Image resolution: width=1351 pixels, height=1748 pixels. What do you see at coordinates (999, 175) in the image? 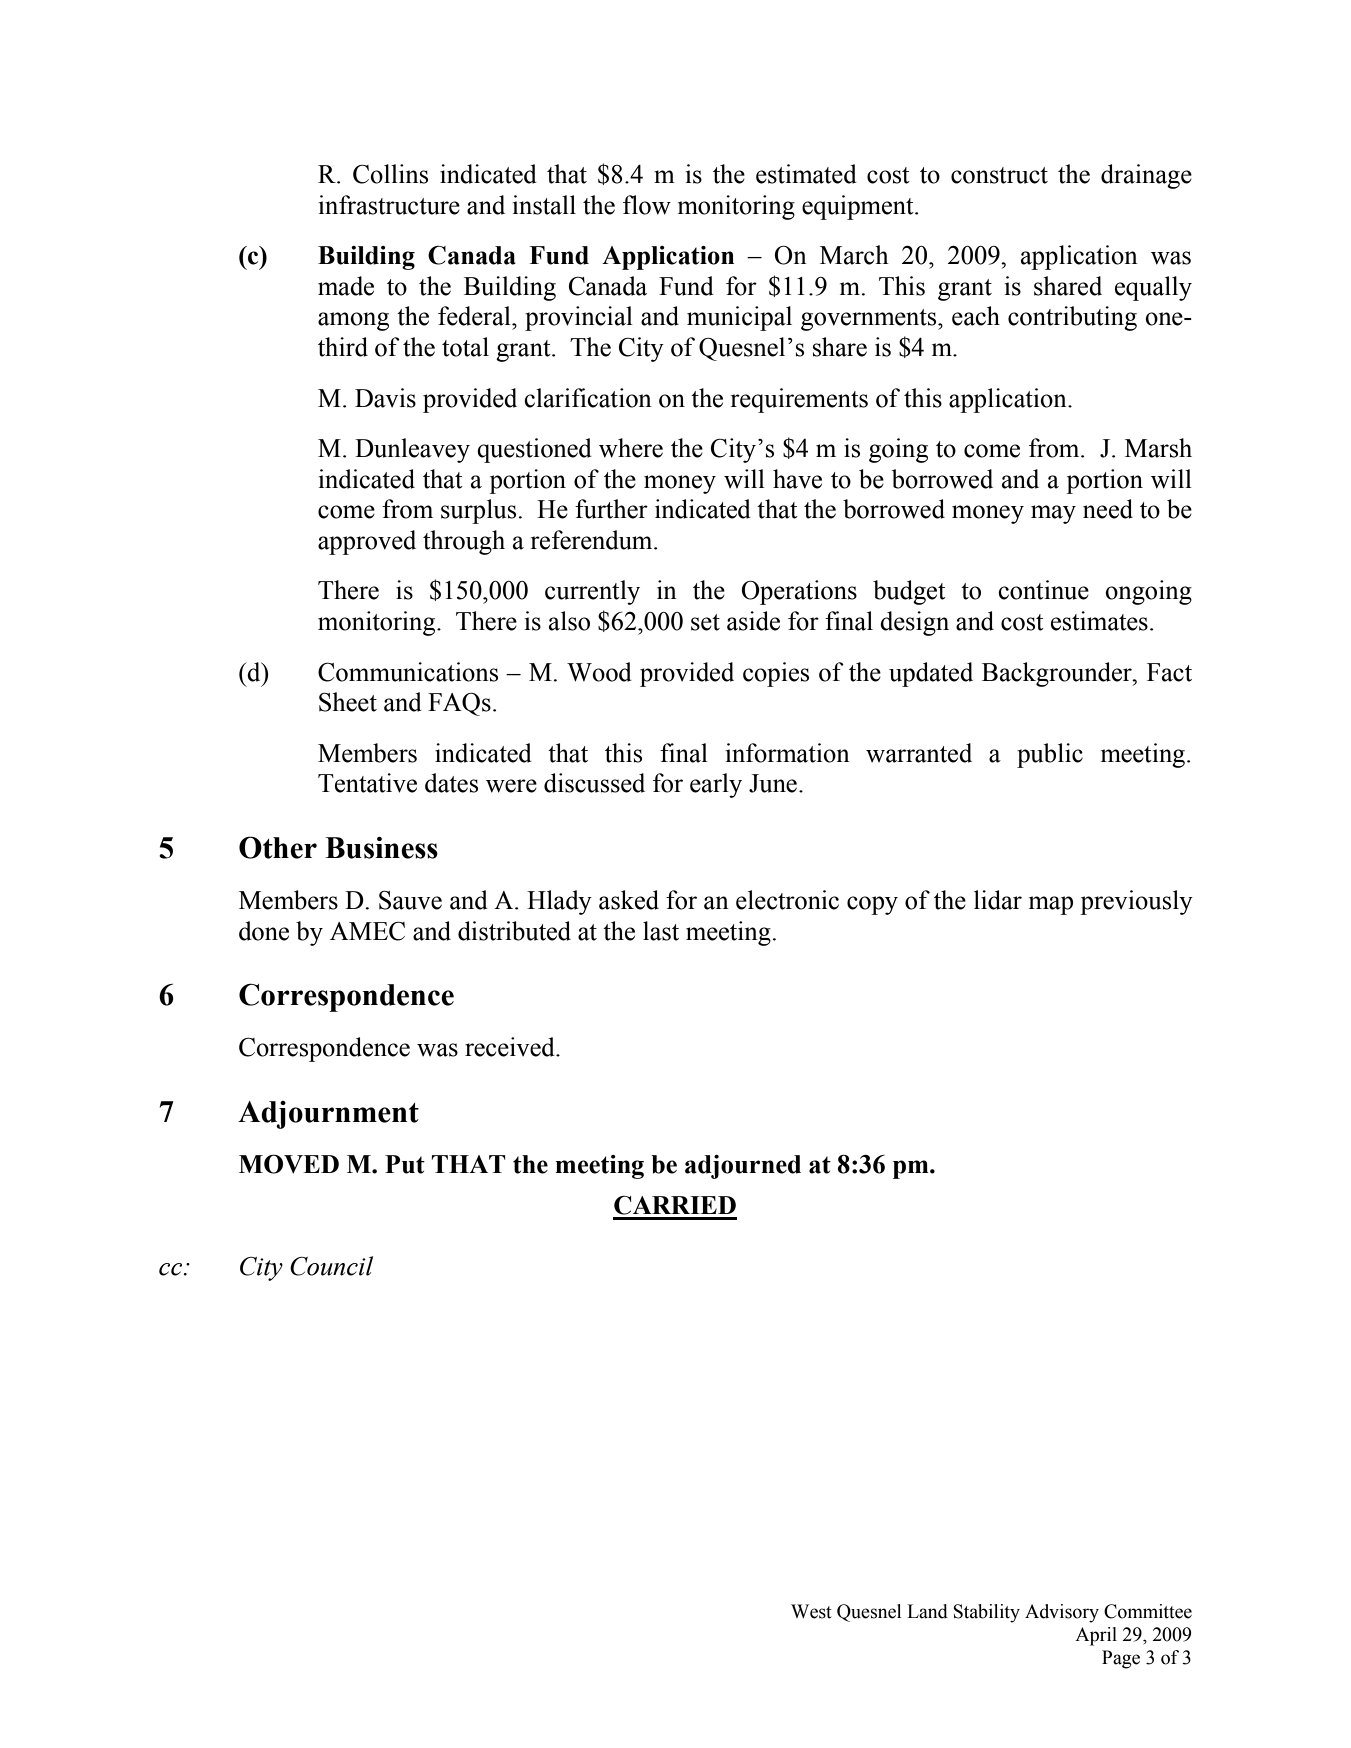
I see `construct` at bounding box center [999, 175].
